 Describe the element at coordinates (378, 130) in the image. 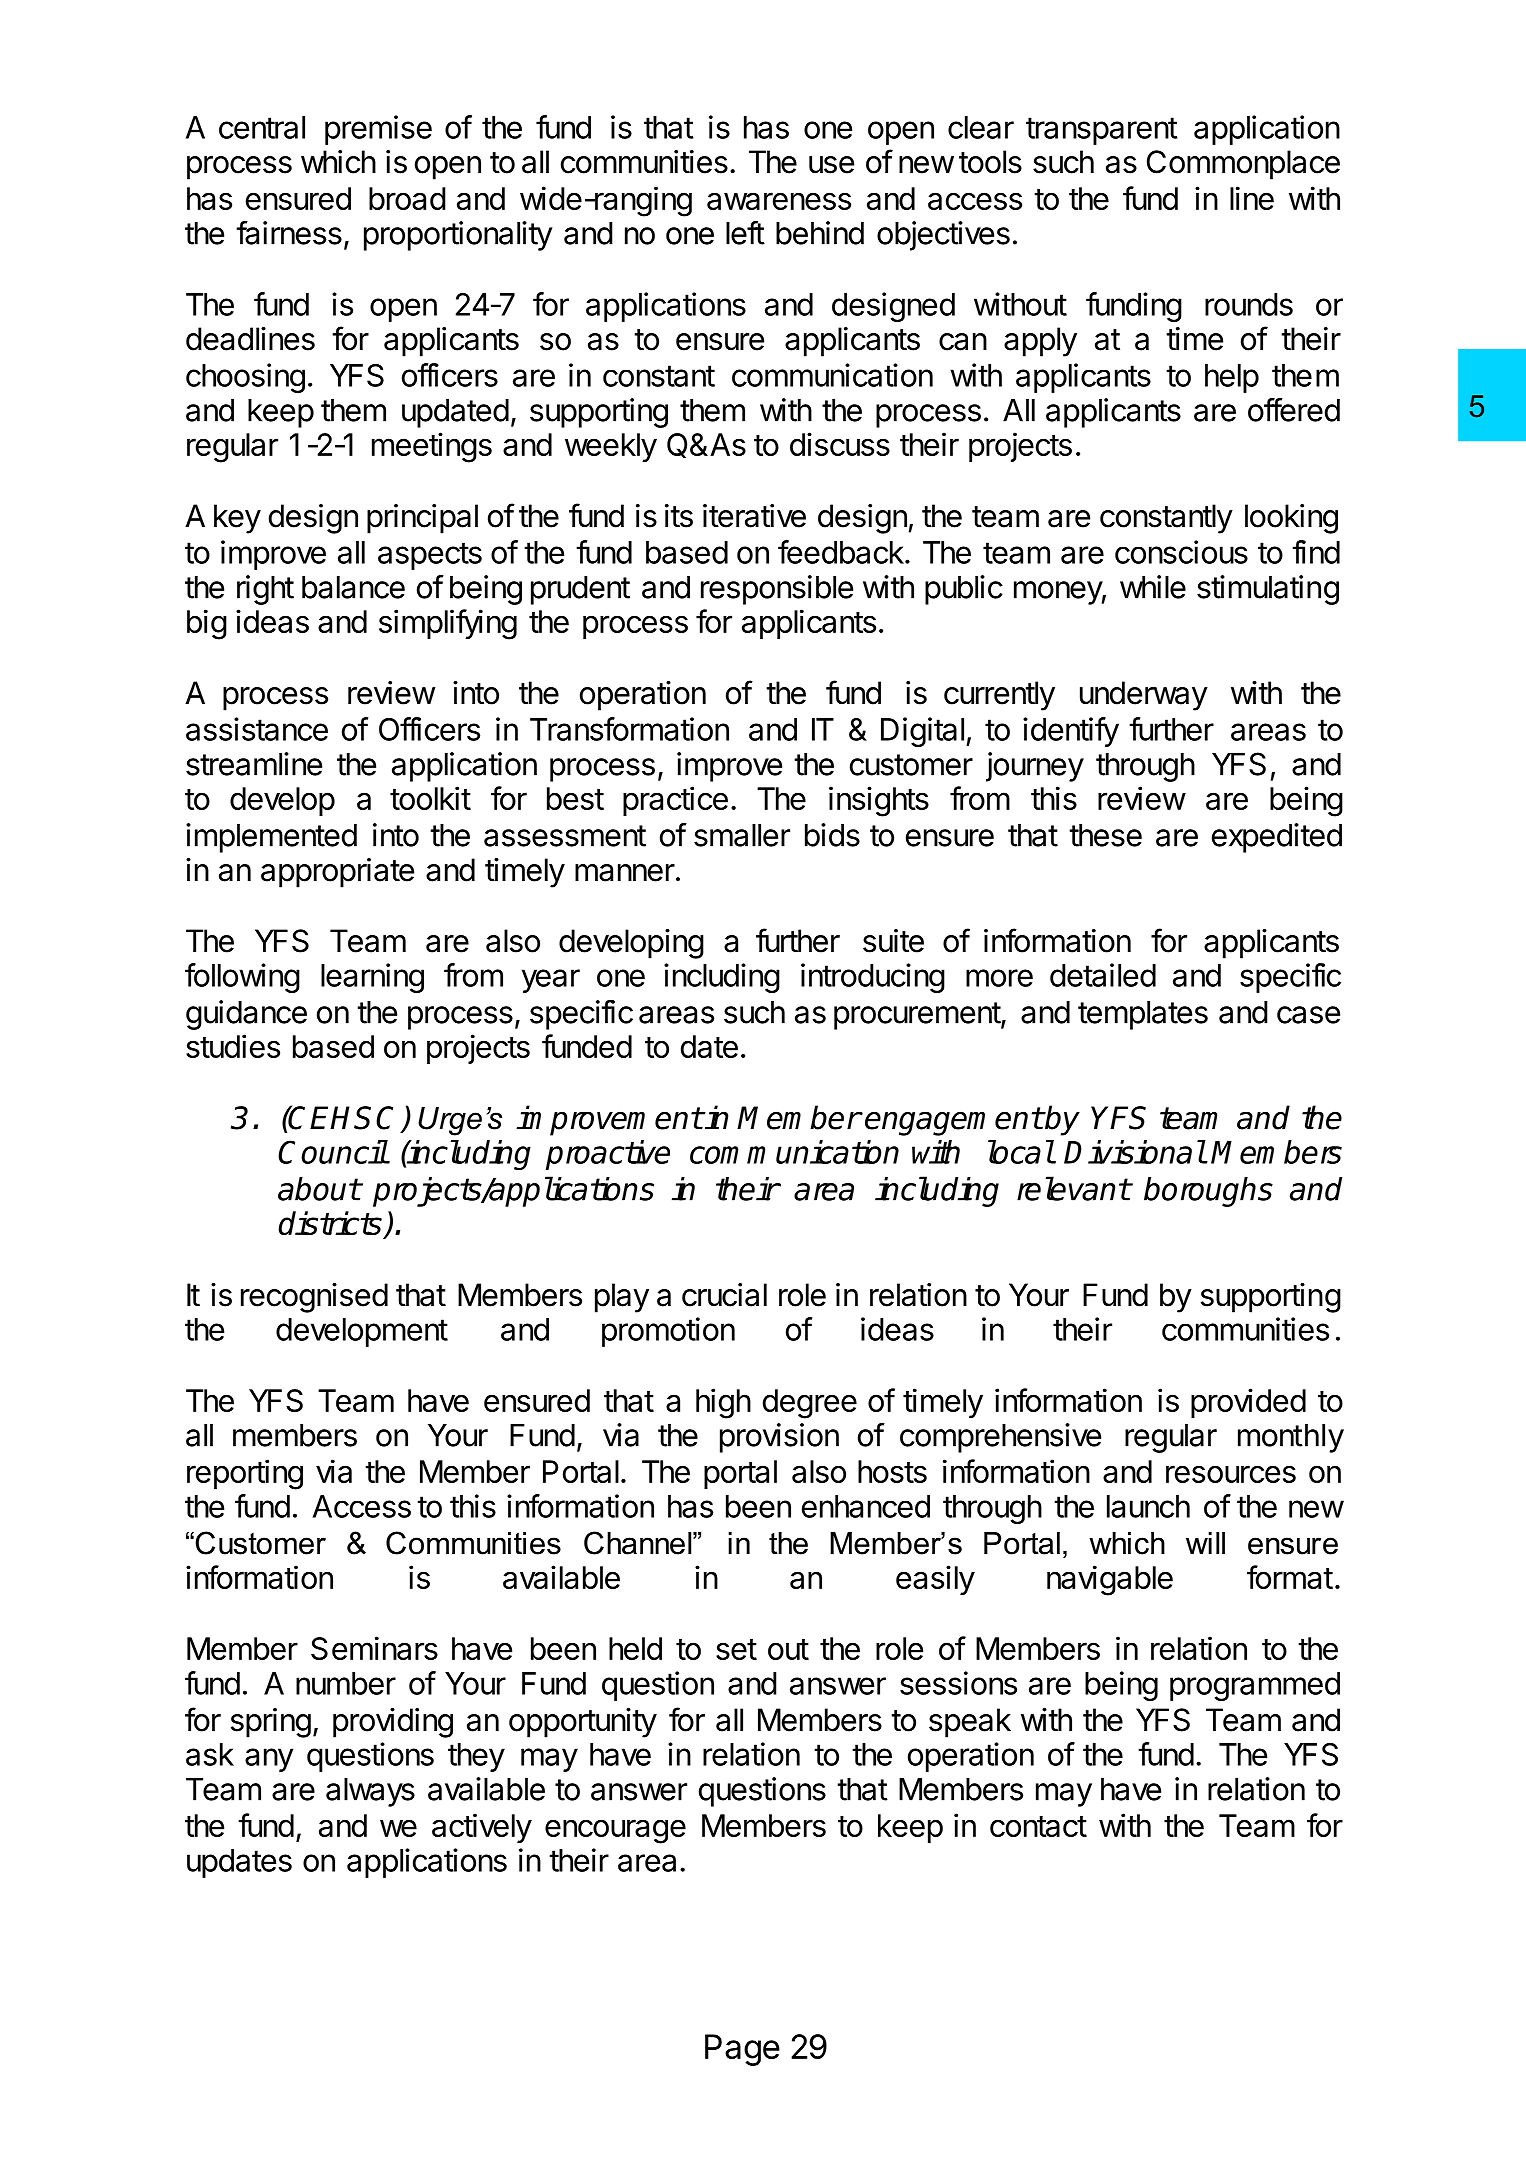

I see `premise` at that location.
